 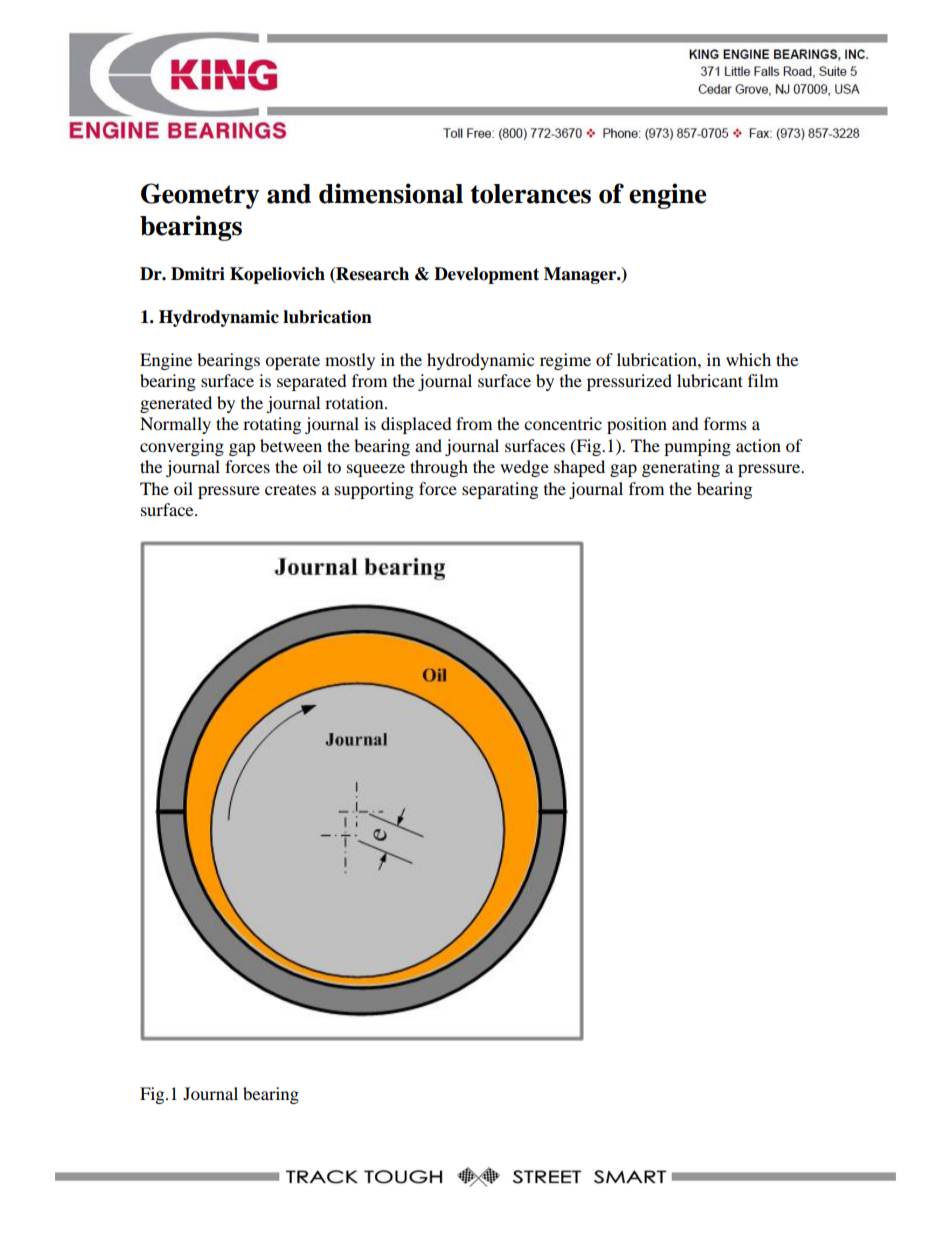 What do you see at coordinates (292, 362) in the screenshot?
I see `operate` at bounding box center [292, 362].
